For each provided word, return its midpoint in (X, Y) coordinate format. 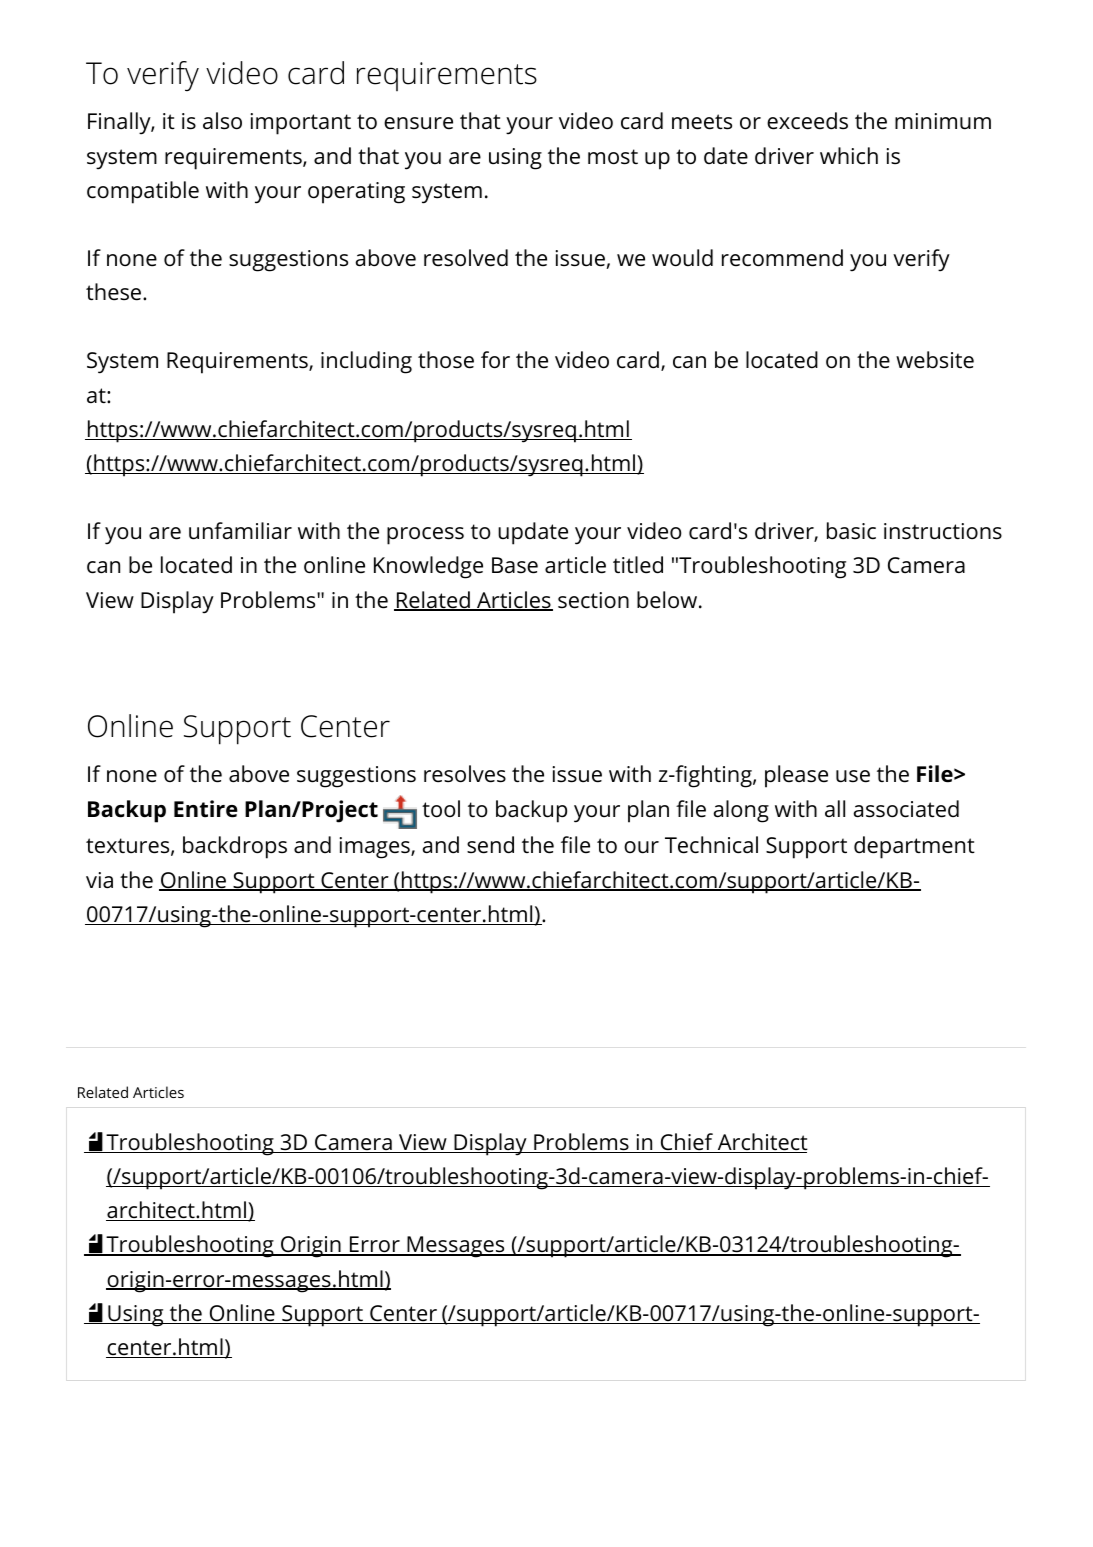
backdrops (235, 847)
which (849, 155)
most (613, 157)
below (668, 600)
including (366, 362)
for (495, 360)
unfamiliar (240, 531)
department (914, 847)
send (490, 845)
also (222, 121)
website (935, 360)
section (593, 600)
